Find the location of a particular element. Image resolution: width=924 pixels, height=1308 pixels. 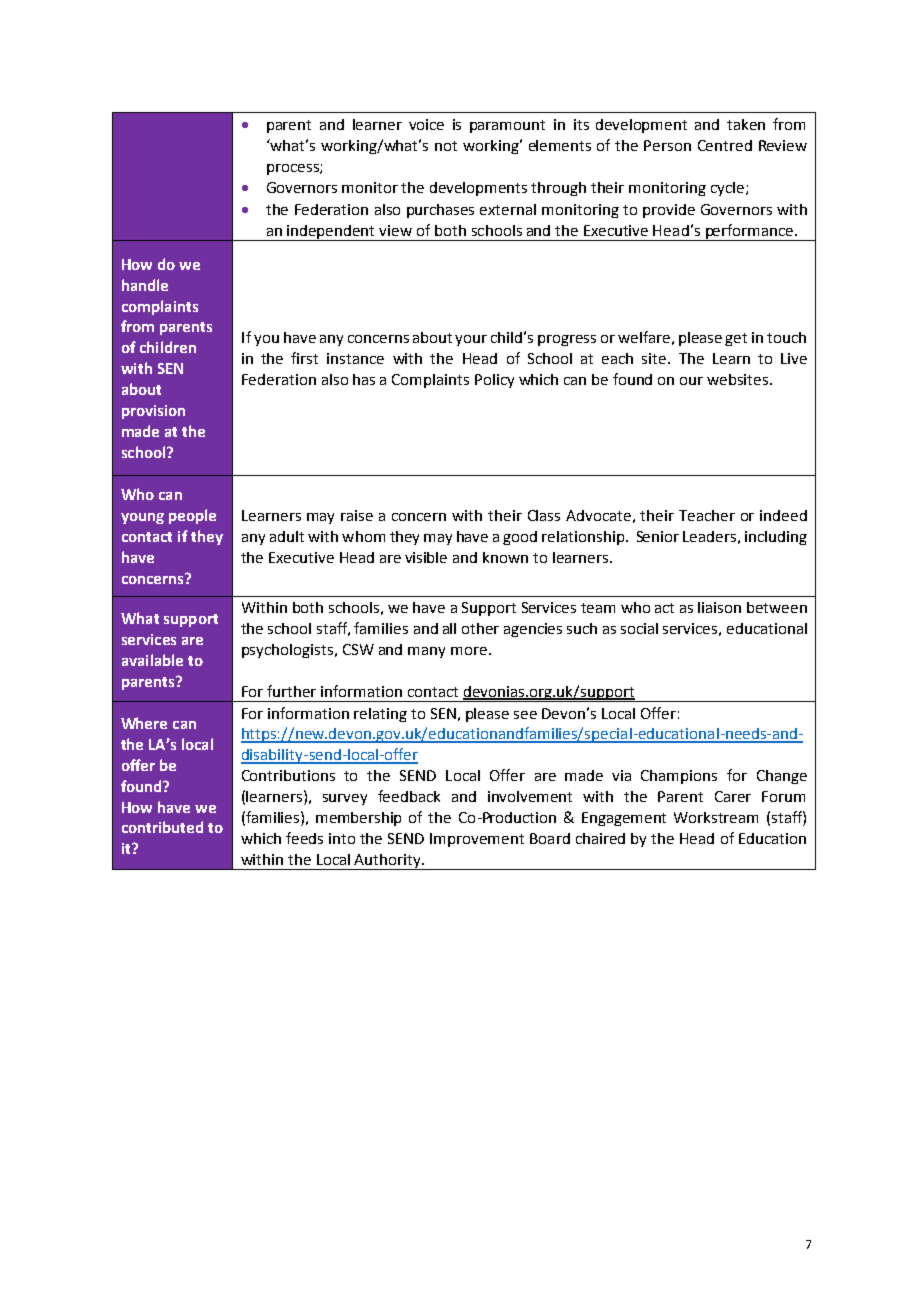

process is located at coordinates (294, 169).
